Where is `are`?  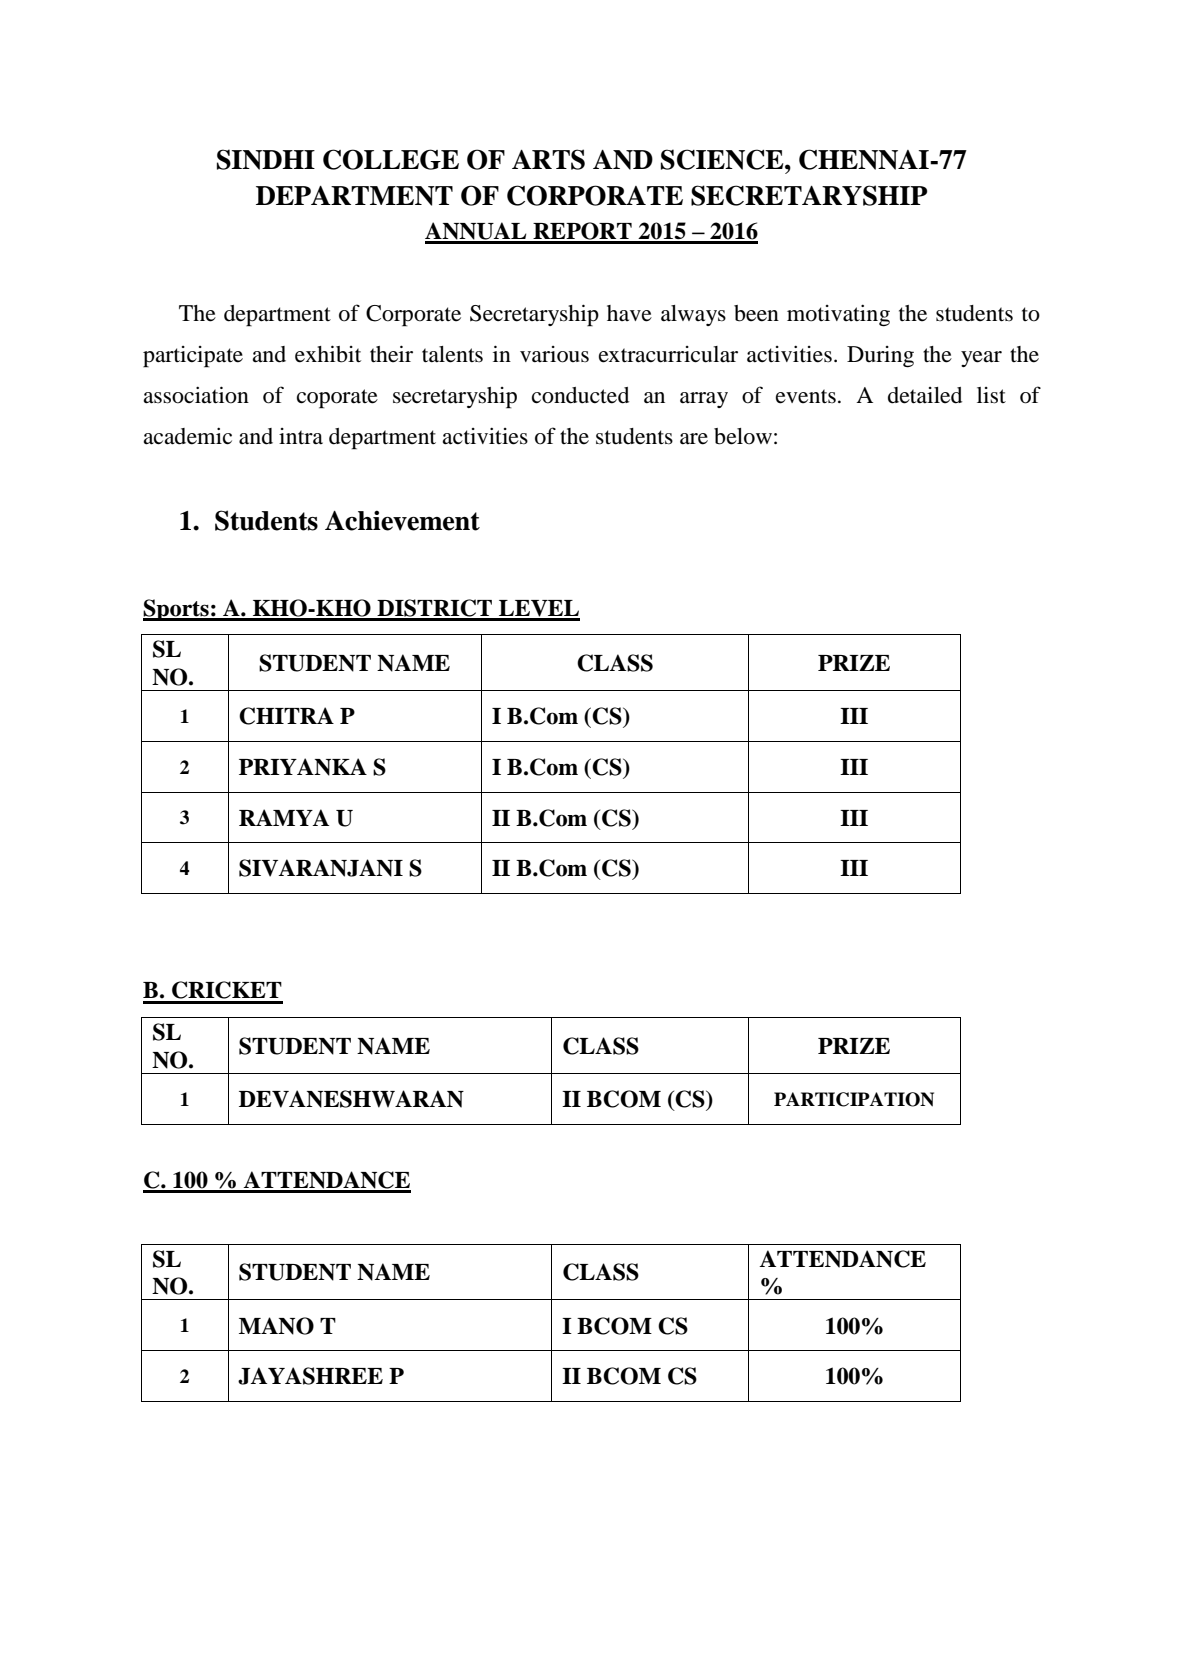 are is located at coordinates (694, 439).
